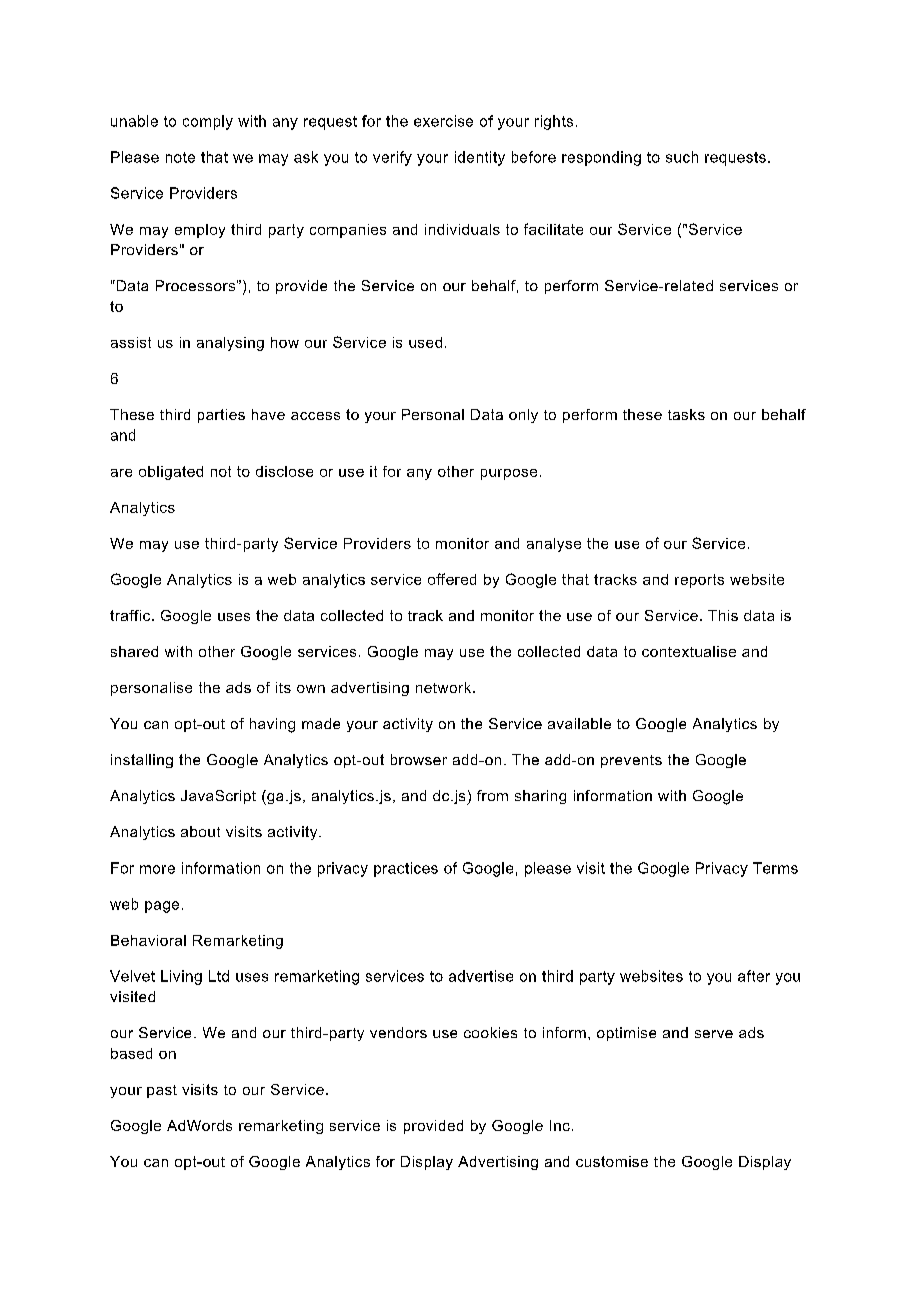  What do you see at coordinates (480, 158) in the screenshot?
I see `identity` at bounding box center [480, 158].
